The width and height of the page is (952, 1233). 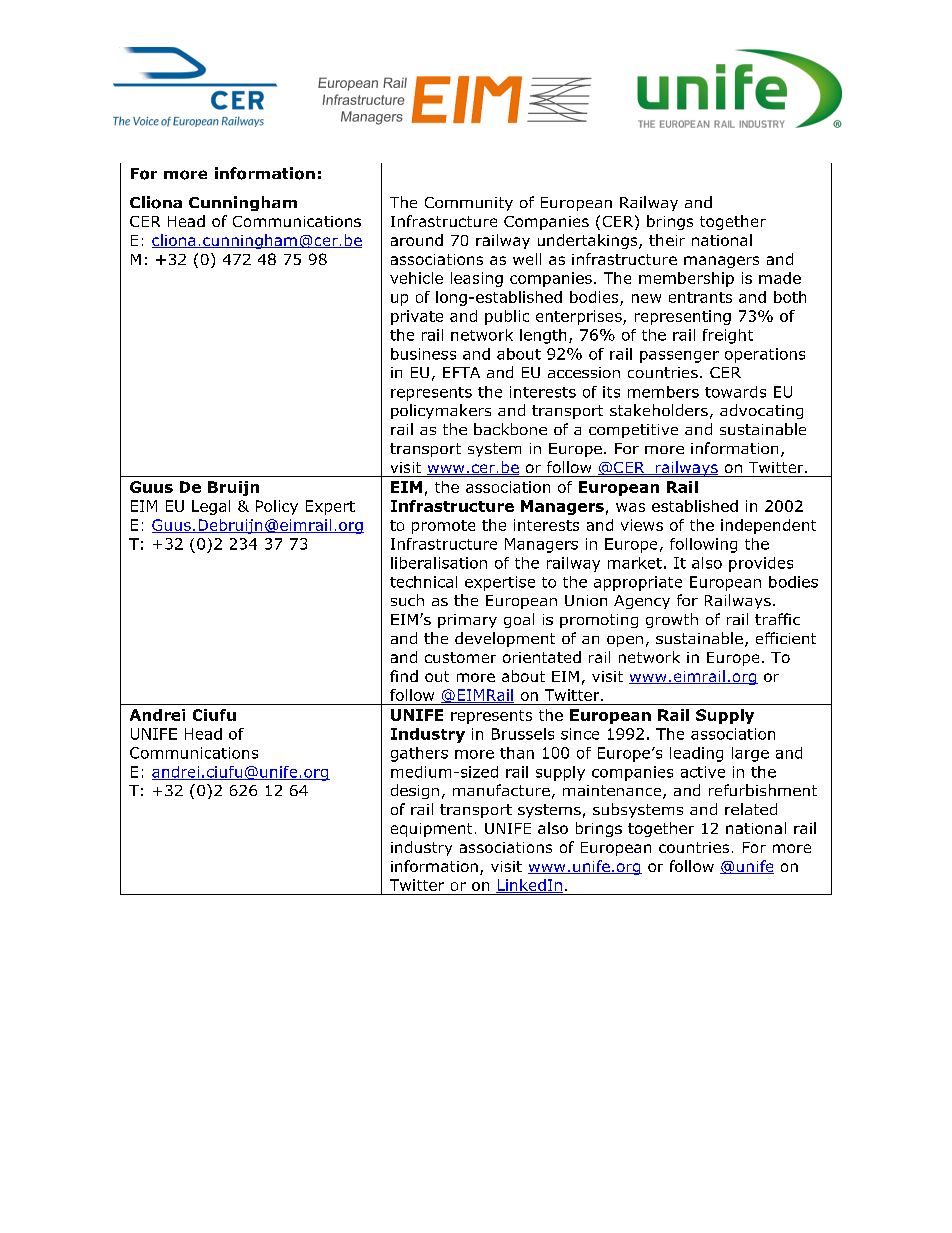 What do you see at coordinates (751, 809) in the page?
I see `related` at bounding box center [751, 809].
